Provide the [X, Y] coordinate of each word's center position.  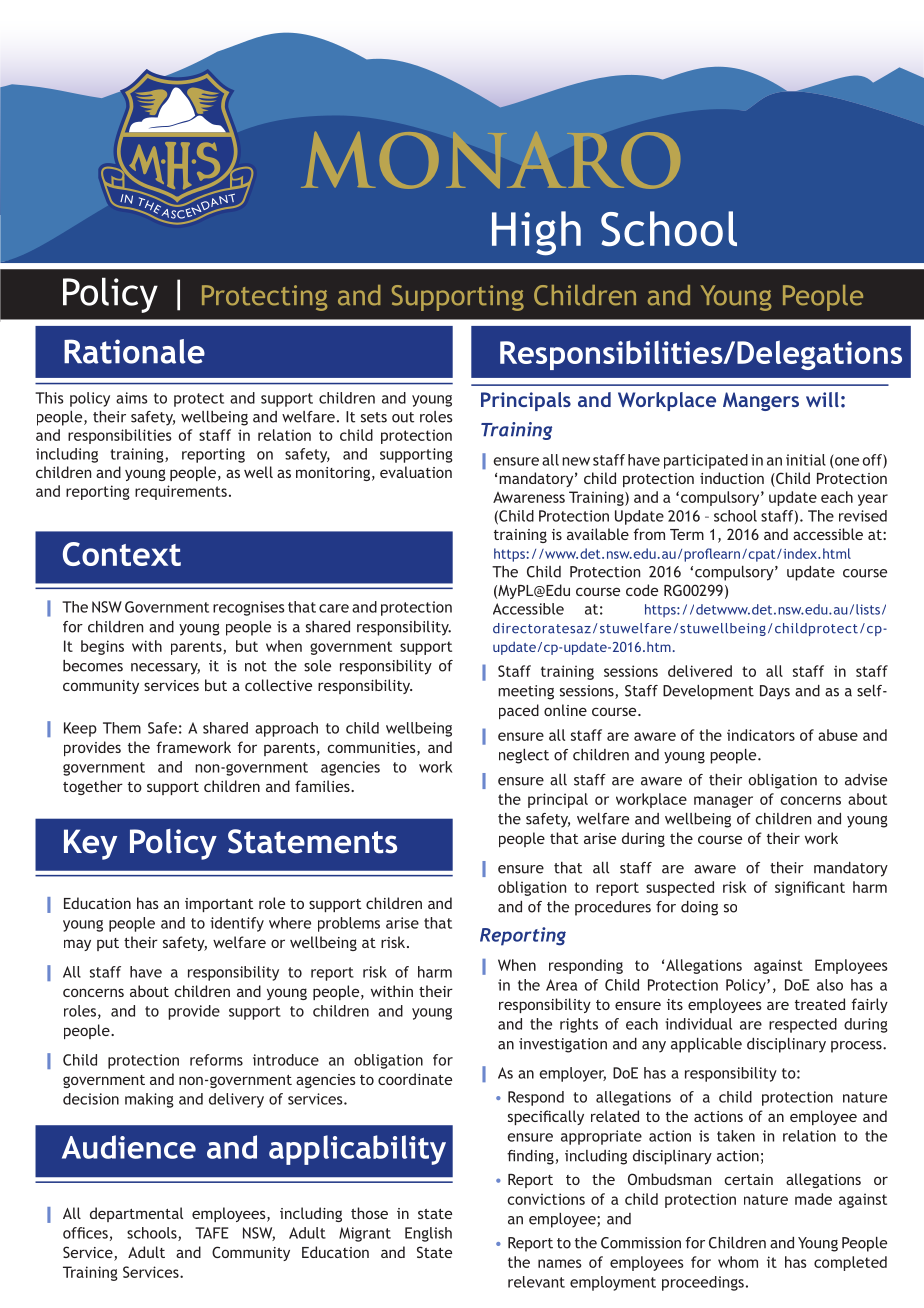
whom [738, 1262]
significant [810, 888]
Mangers [761, 401]
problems [349, 924]
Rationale [134, 351]
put [108, 944]
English [428, 1234]
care [334, 608]
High [536, 233]
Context [122, 554]
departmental [136, 1214]
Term [687, 534]
